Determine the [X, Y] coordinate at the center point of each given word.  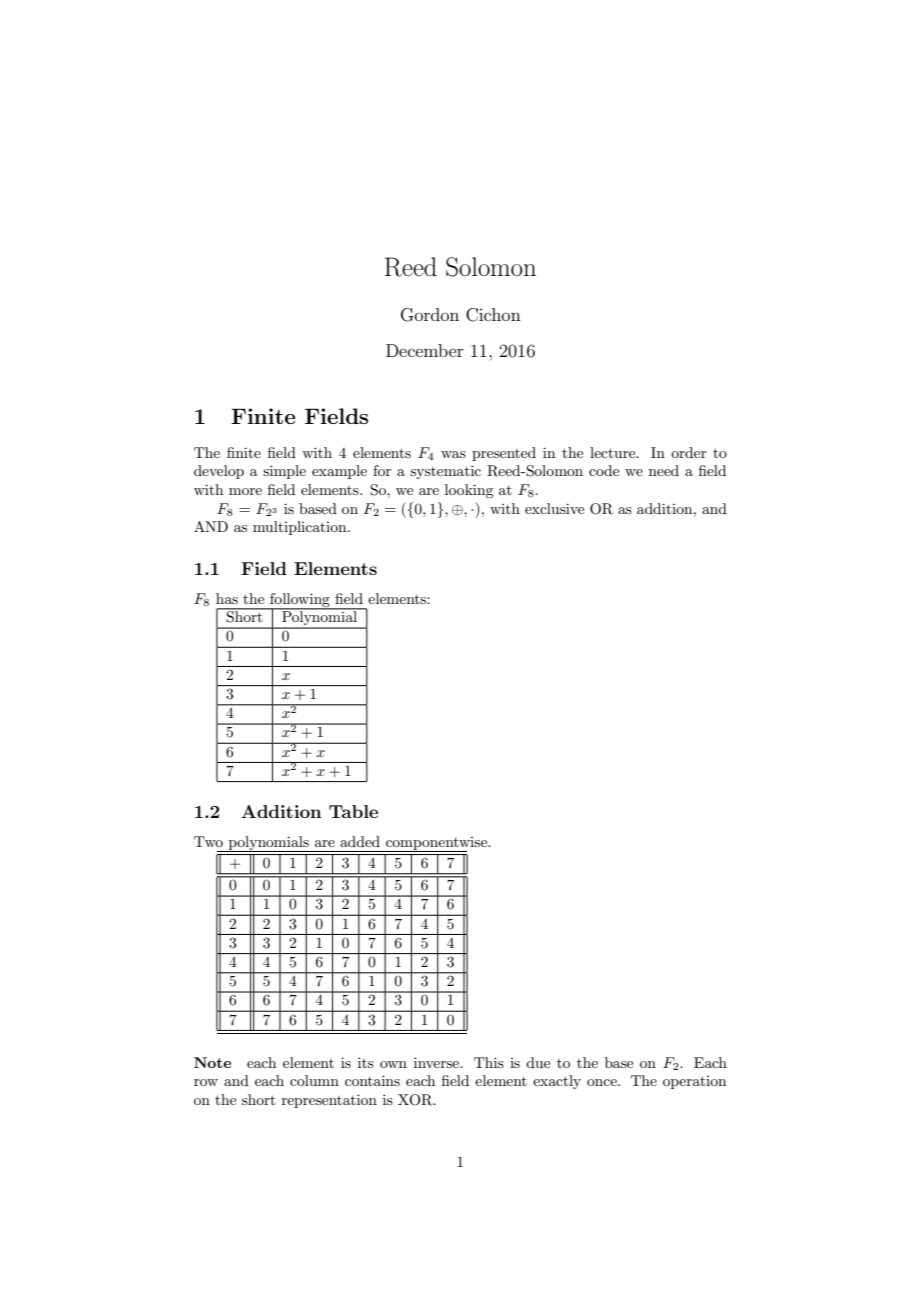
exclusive [554, 508]
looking [469, 491]
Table [353, 811]
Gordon [430, 315]
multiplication [301, 528]
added [360, 841]
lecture [614, 452]
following [300, 601]
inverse [437, 1062]
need [664, 470]
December [425, 350]
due [538, 1062]
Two [208, 841]
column [314, 1080]
